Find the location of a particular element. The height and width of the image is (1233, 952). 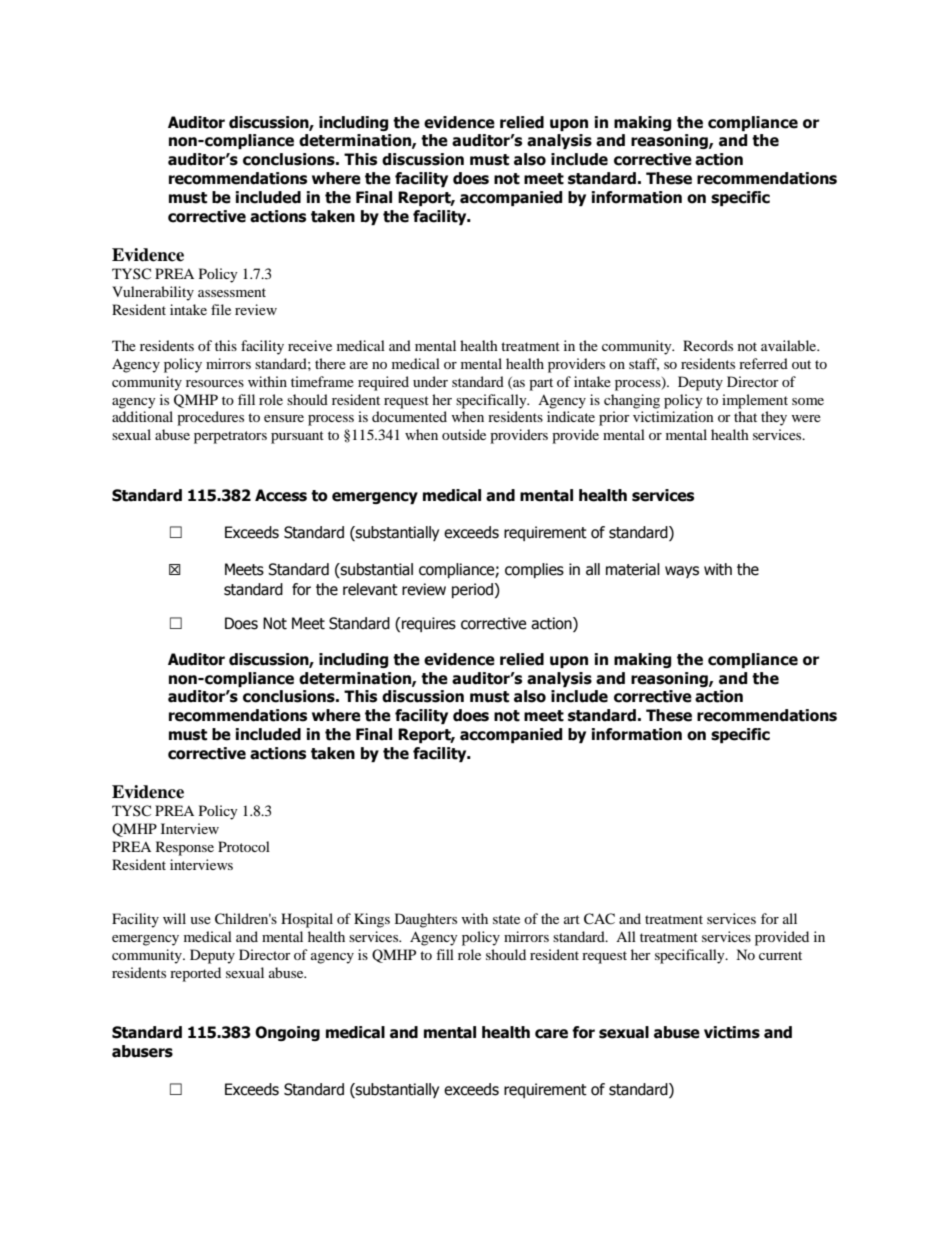

Ongoing is located at coordinates (287, 1033).
